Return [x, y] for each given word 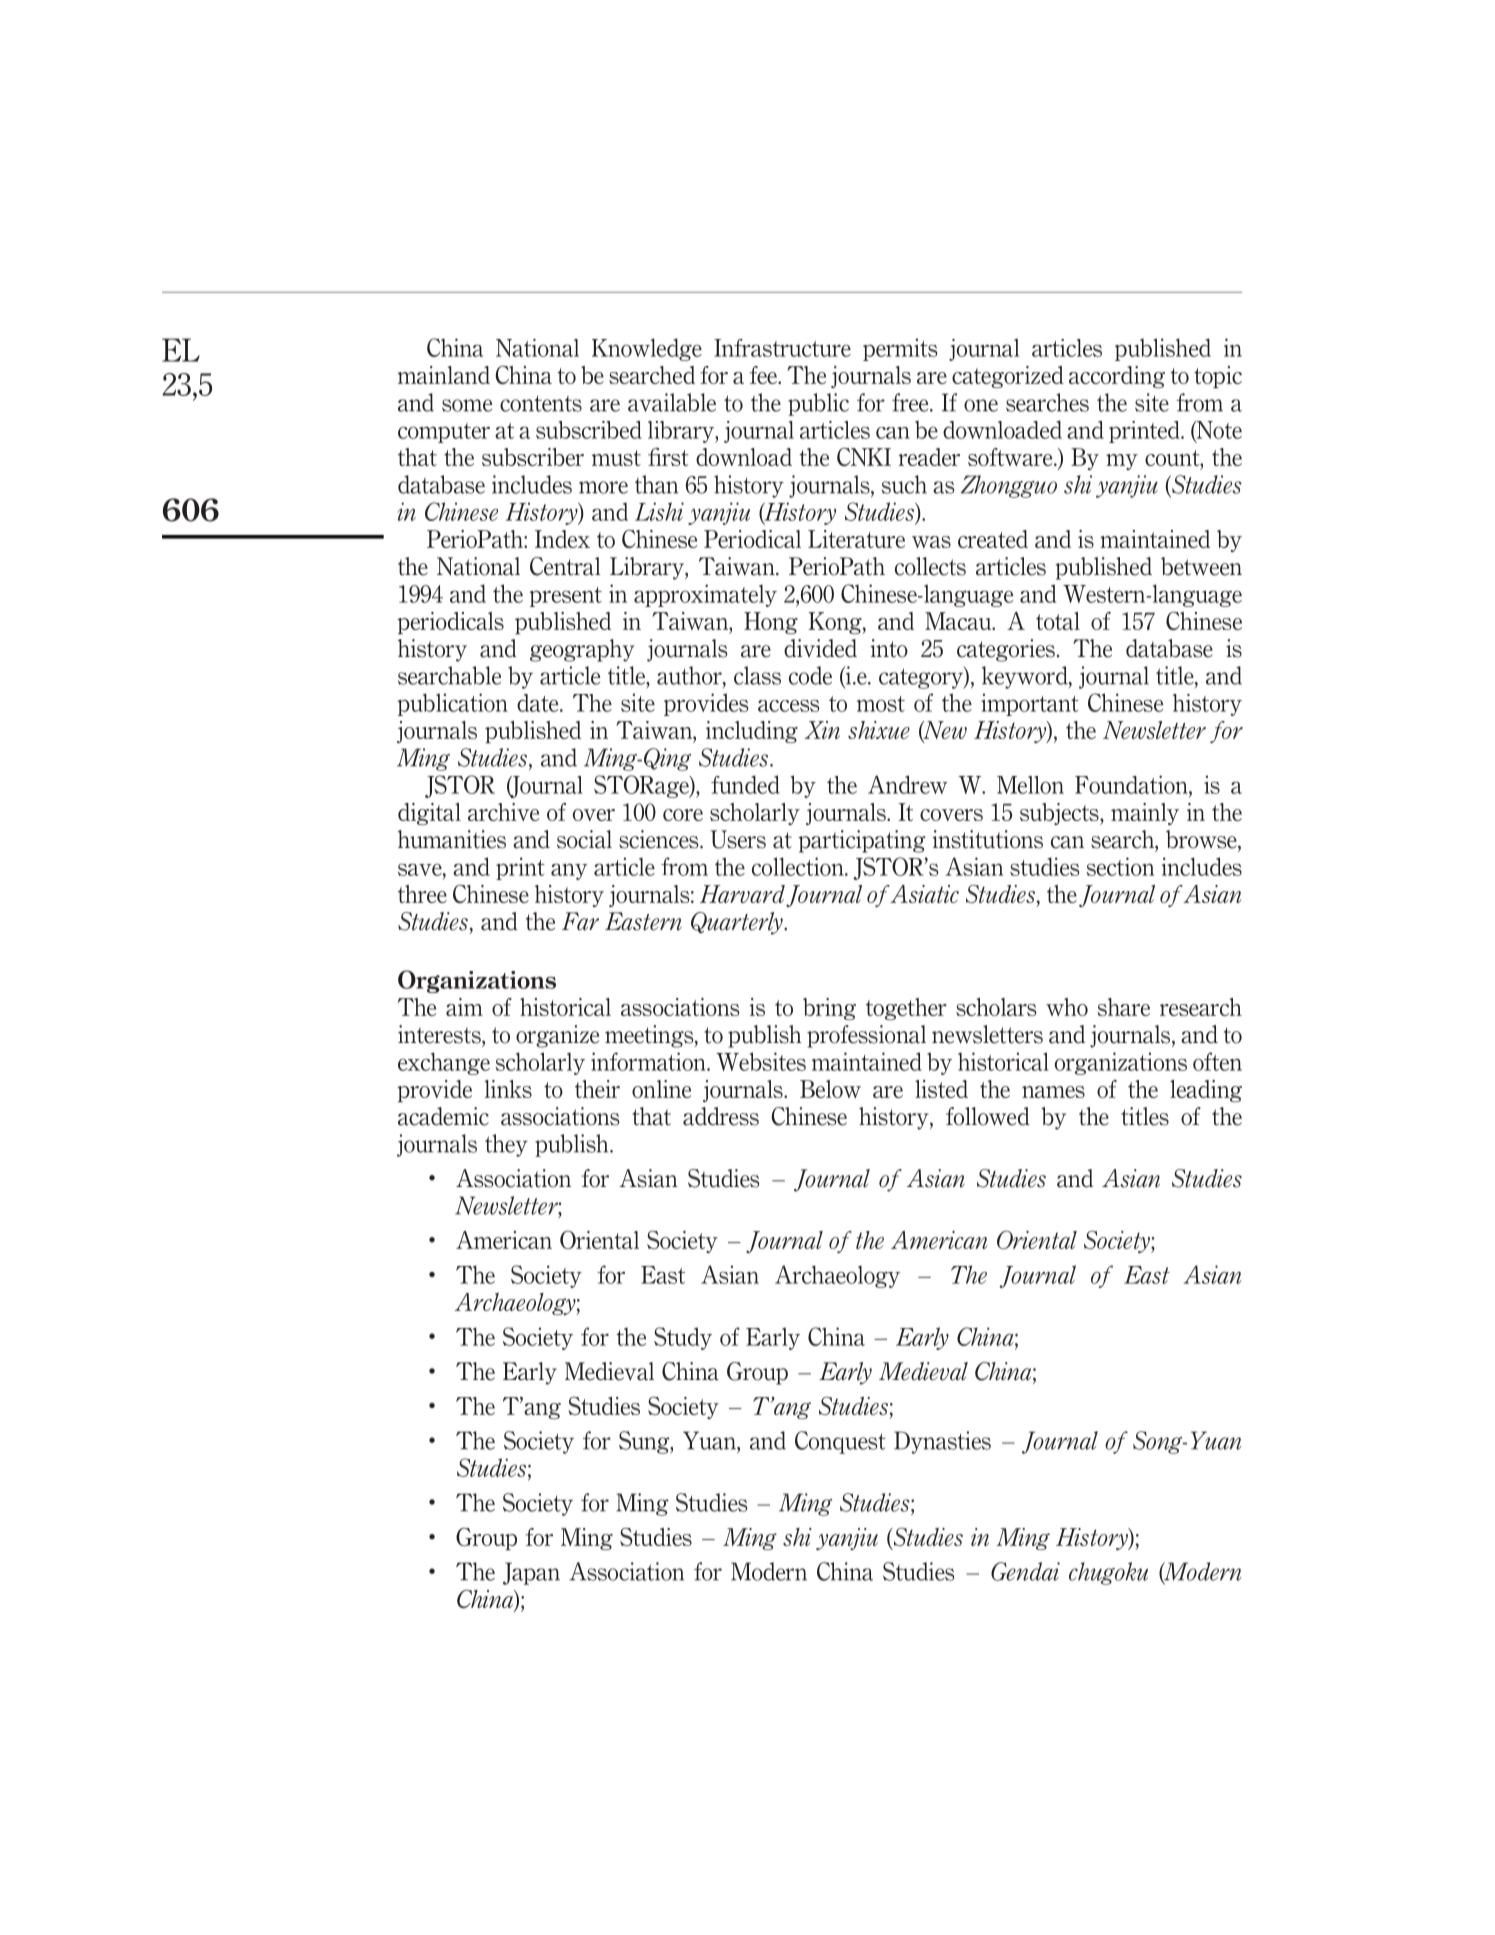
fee [765, 375]
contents [541, 404]
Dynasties [942, 1442]
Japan [531, 1573]
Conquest [840, 1442]
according [1117, 377]
